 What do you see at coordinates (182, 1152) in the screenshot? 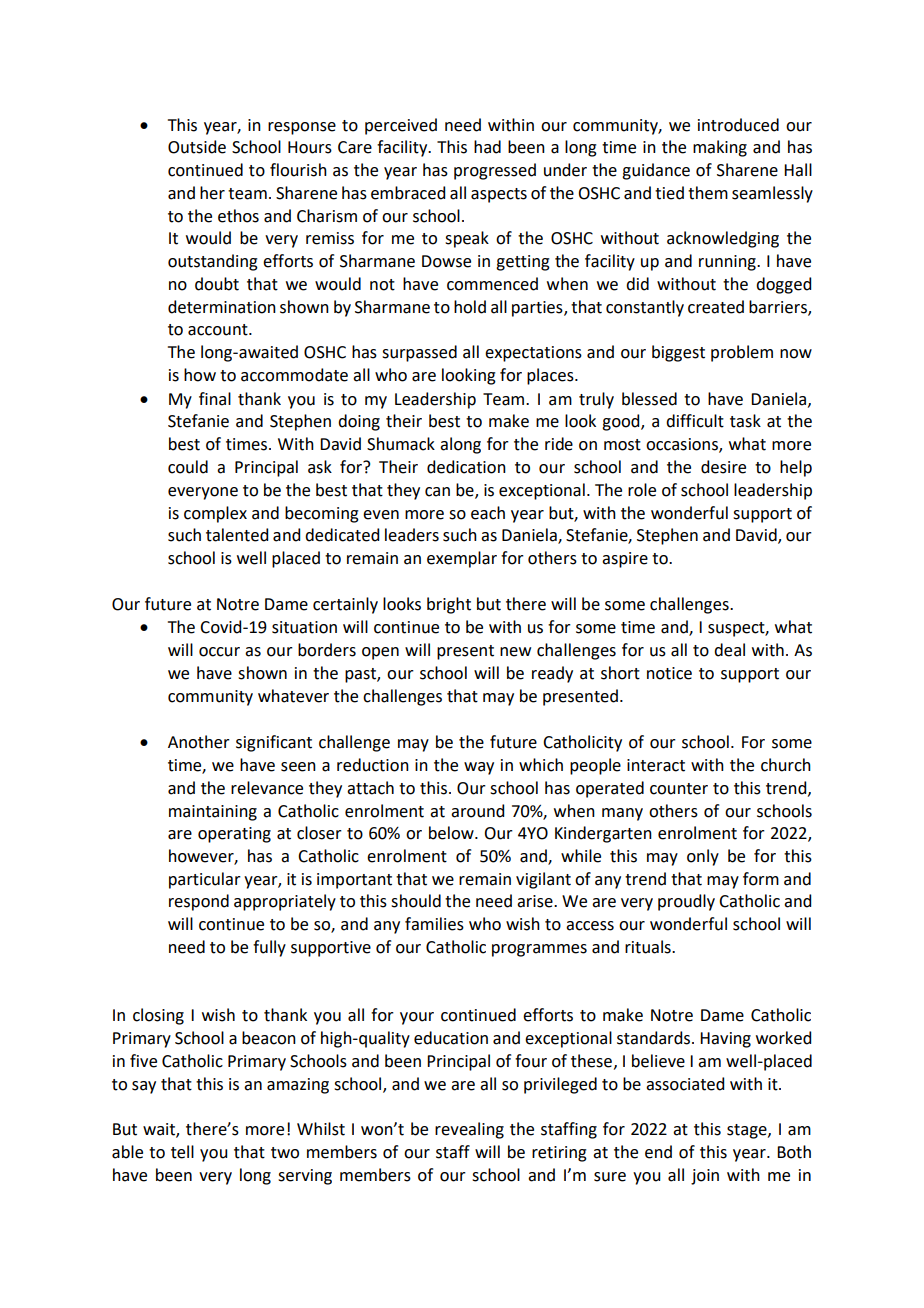
I see `tell` at bounding box center [182, 1152].
